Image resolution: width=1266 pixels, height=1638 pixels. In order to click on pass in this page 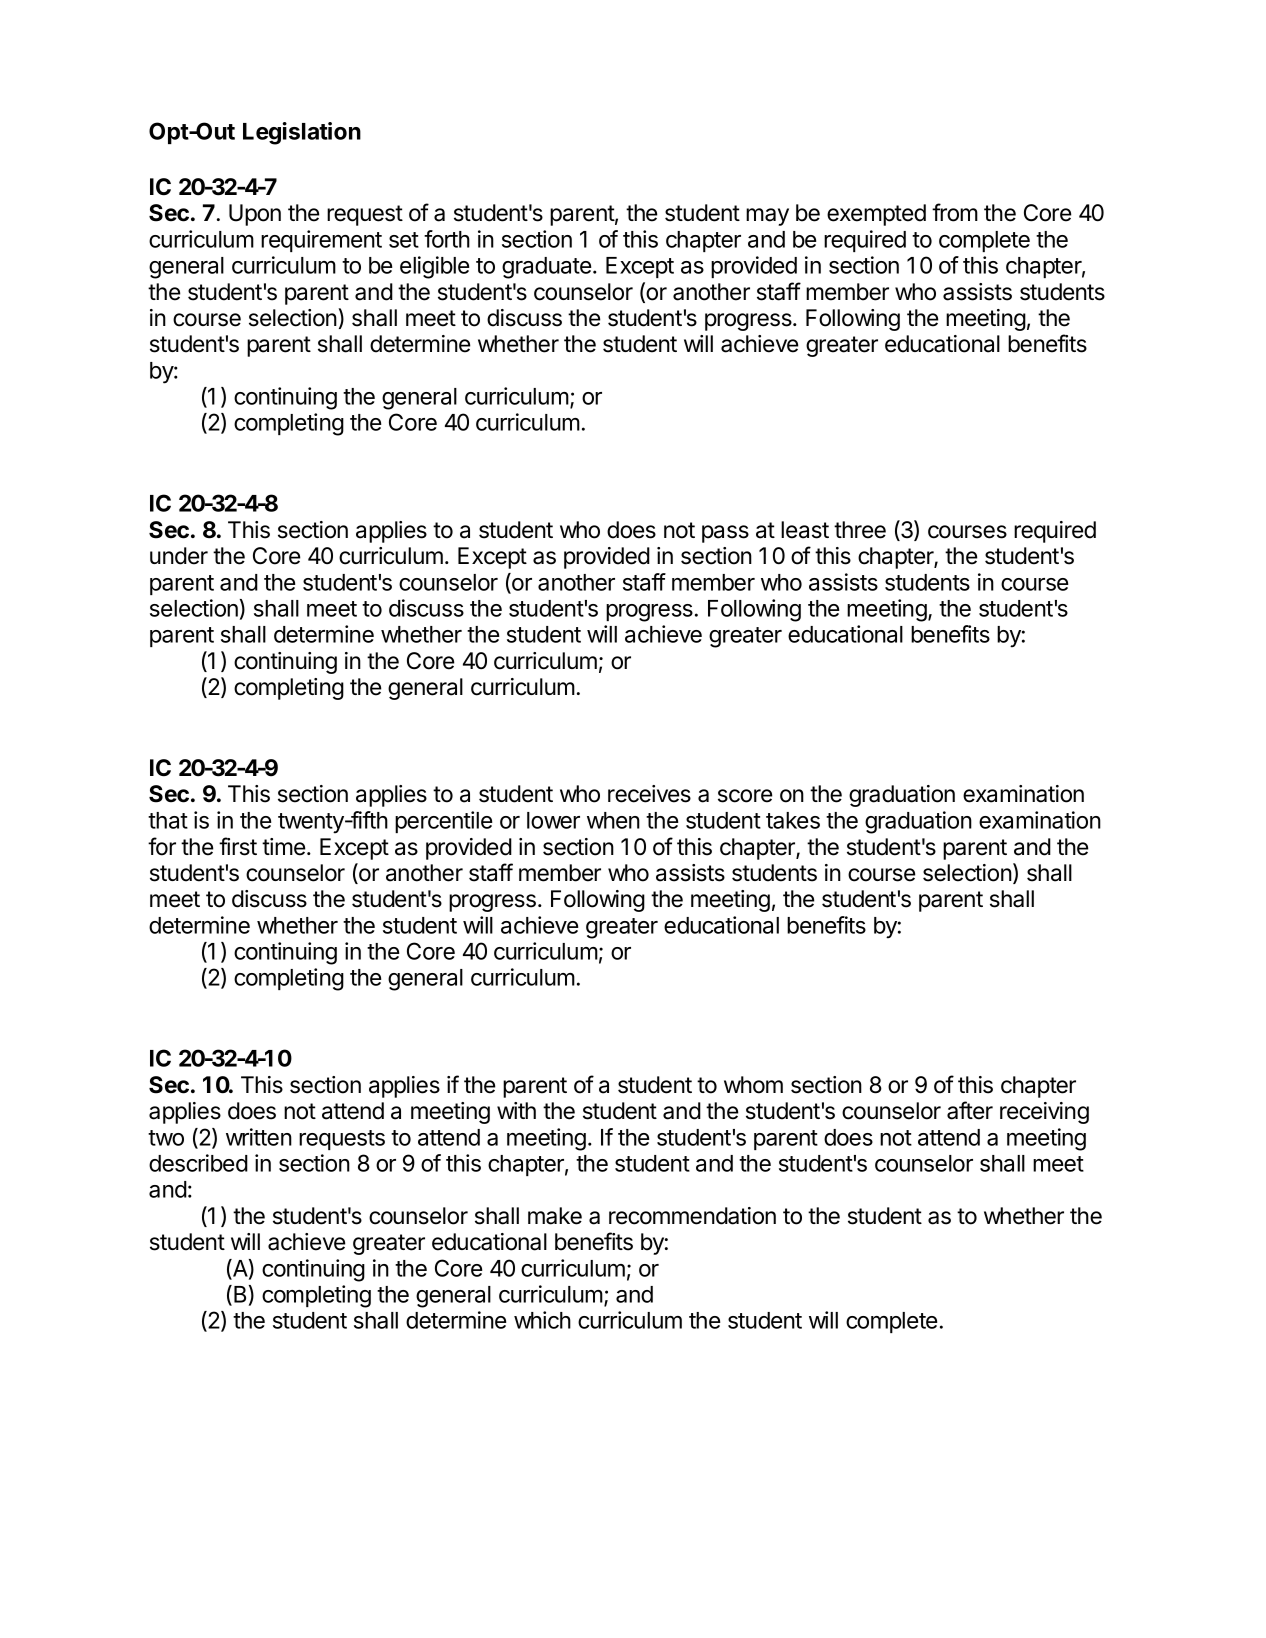, I will do `click(725, 534)`.
